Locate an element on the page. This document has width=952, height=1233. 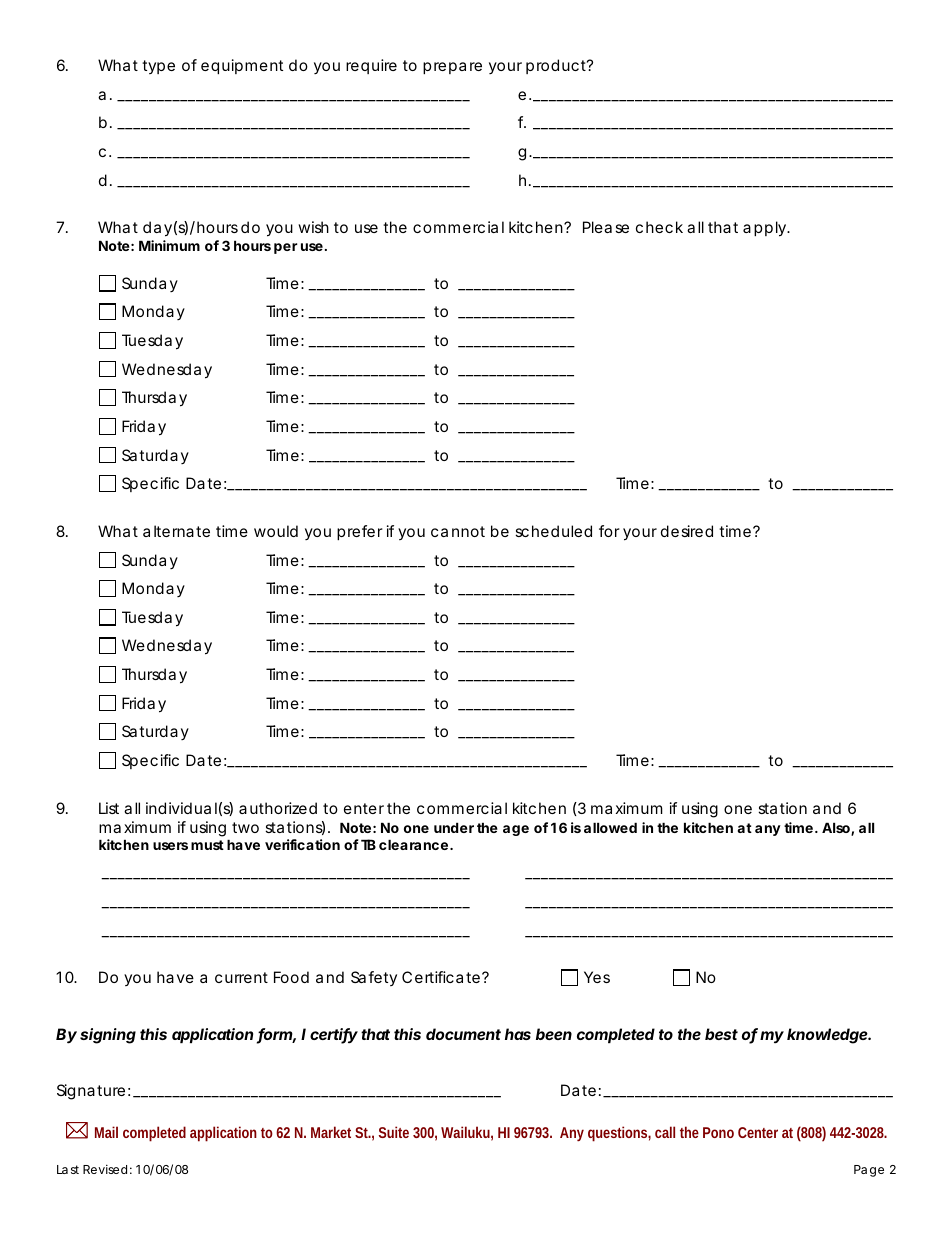
Please is located at coordinates (606, 227).
